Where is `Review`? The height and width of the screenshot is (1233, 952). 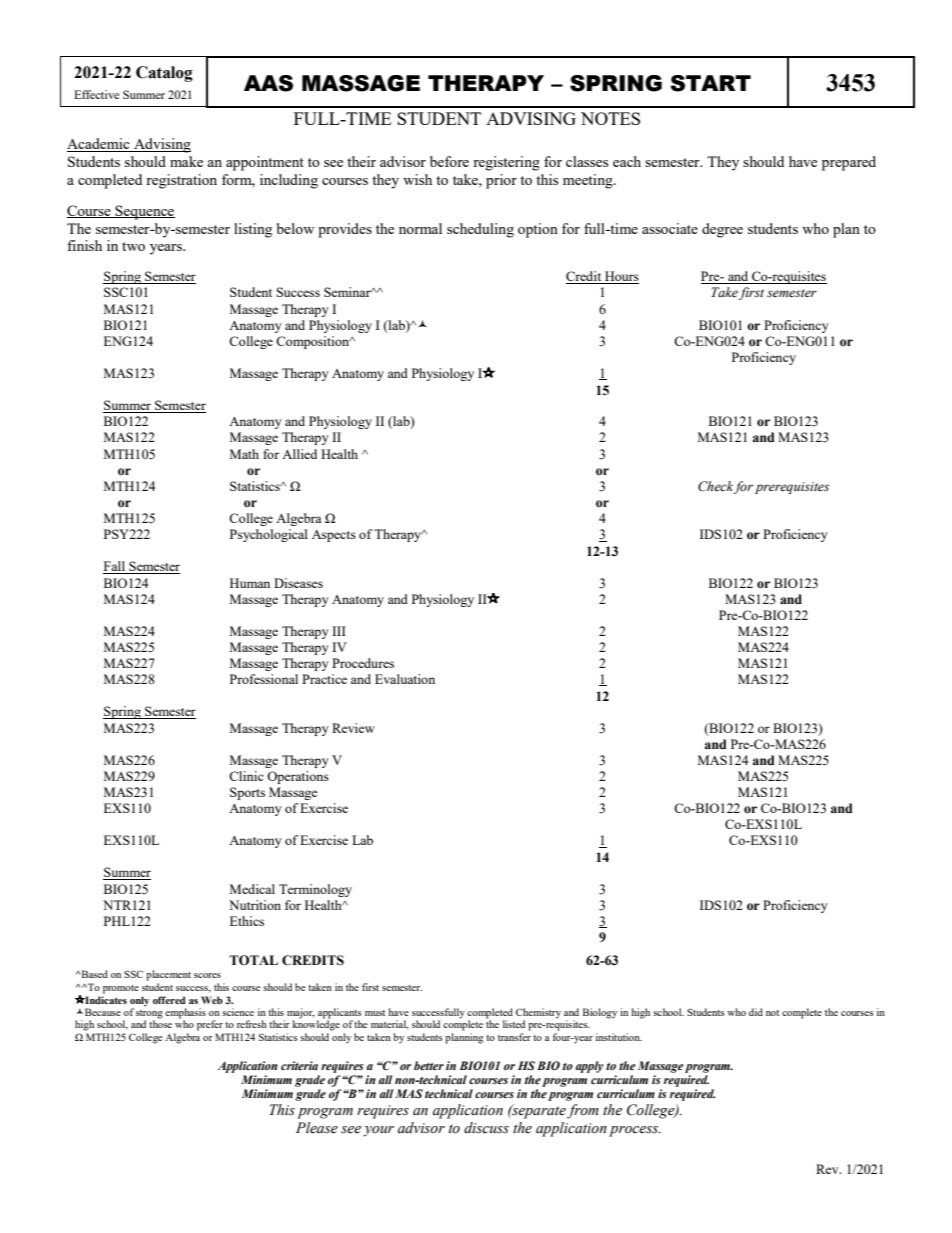
Review is located at coordinates (353, 728).
